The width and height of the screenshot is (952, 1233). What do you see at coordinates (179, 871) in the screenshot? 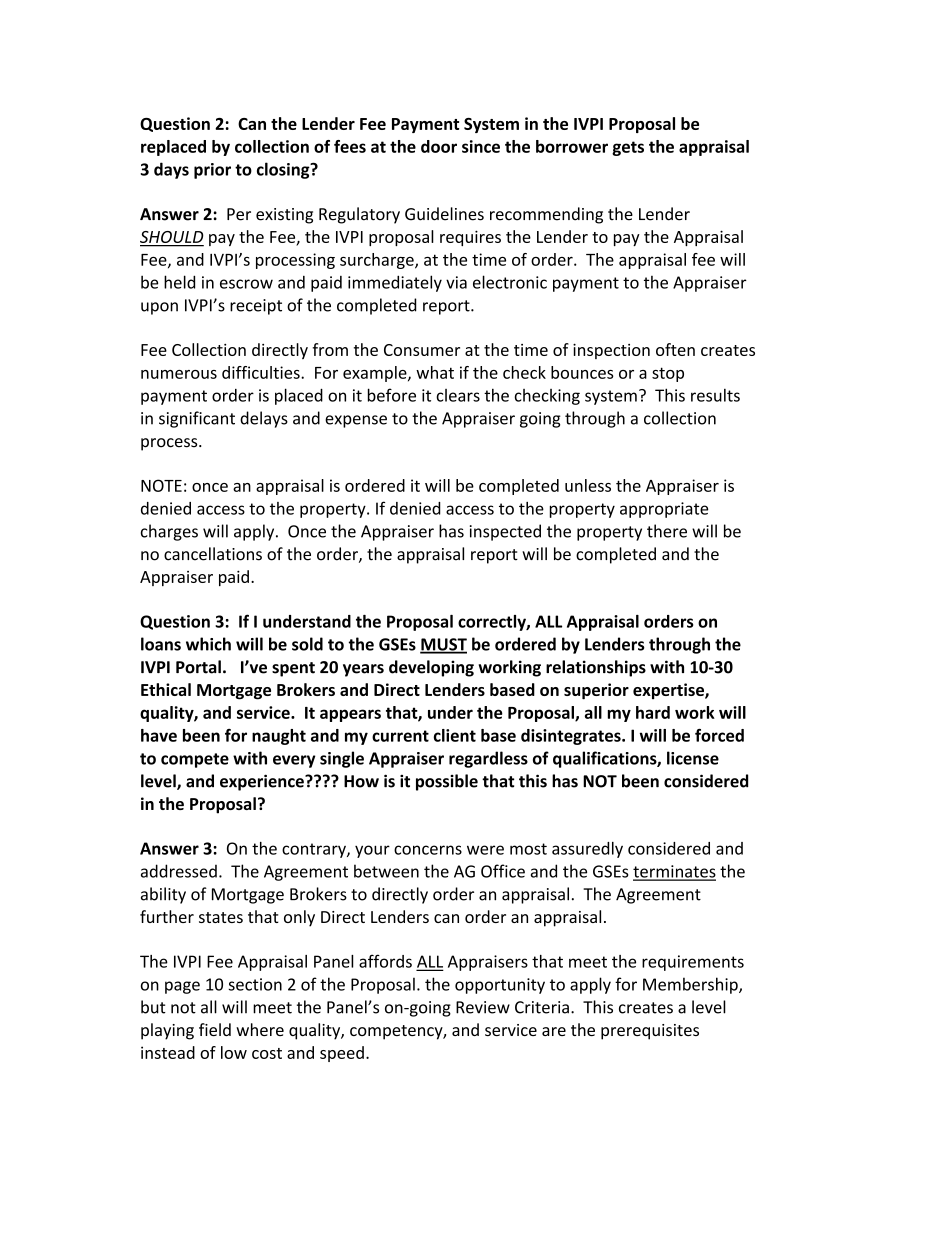
I see `addressed` at bounding box center [179, 871].
